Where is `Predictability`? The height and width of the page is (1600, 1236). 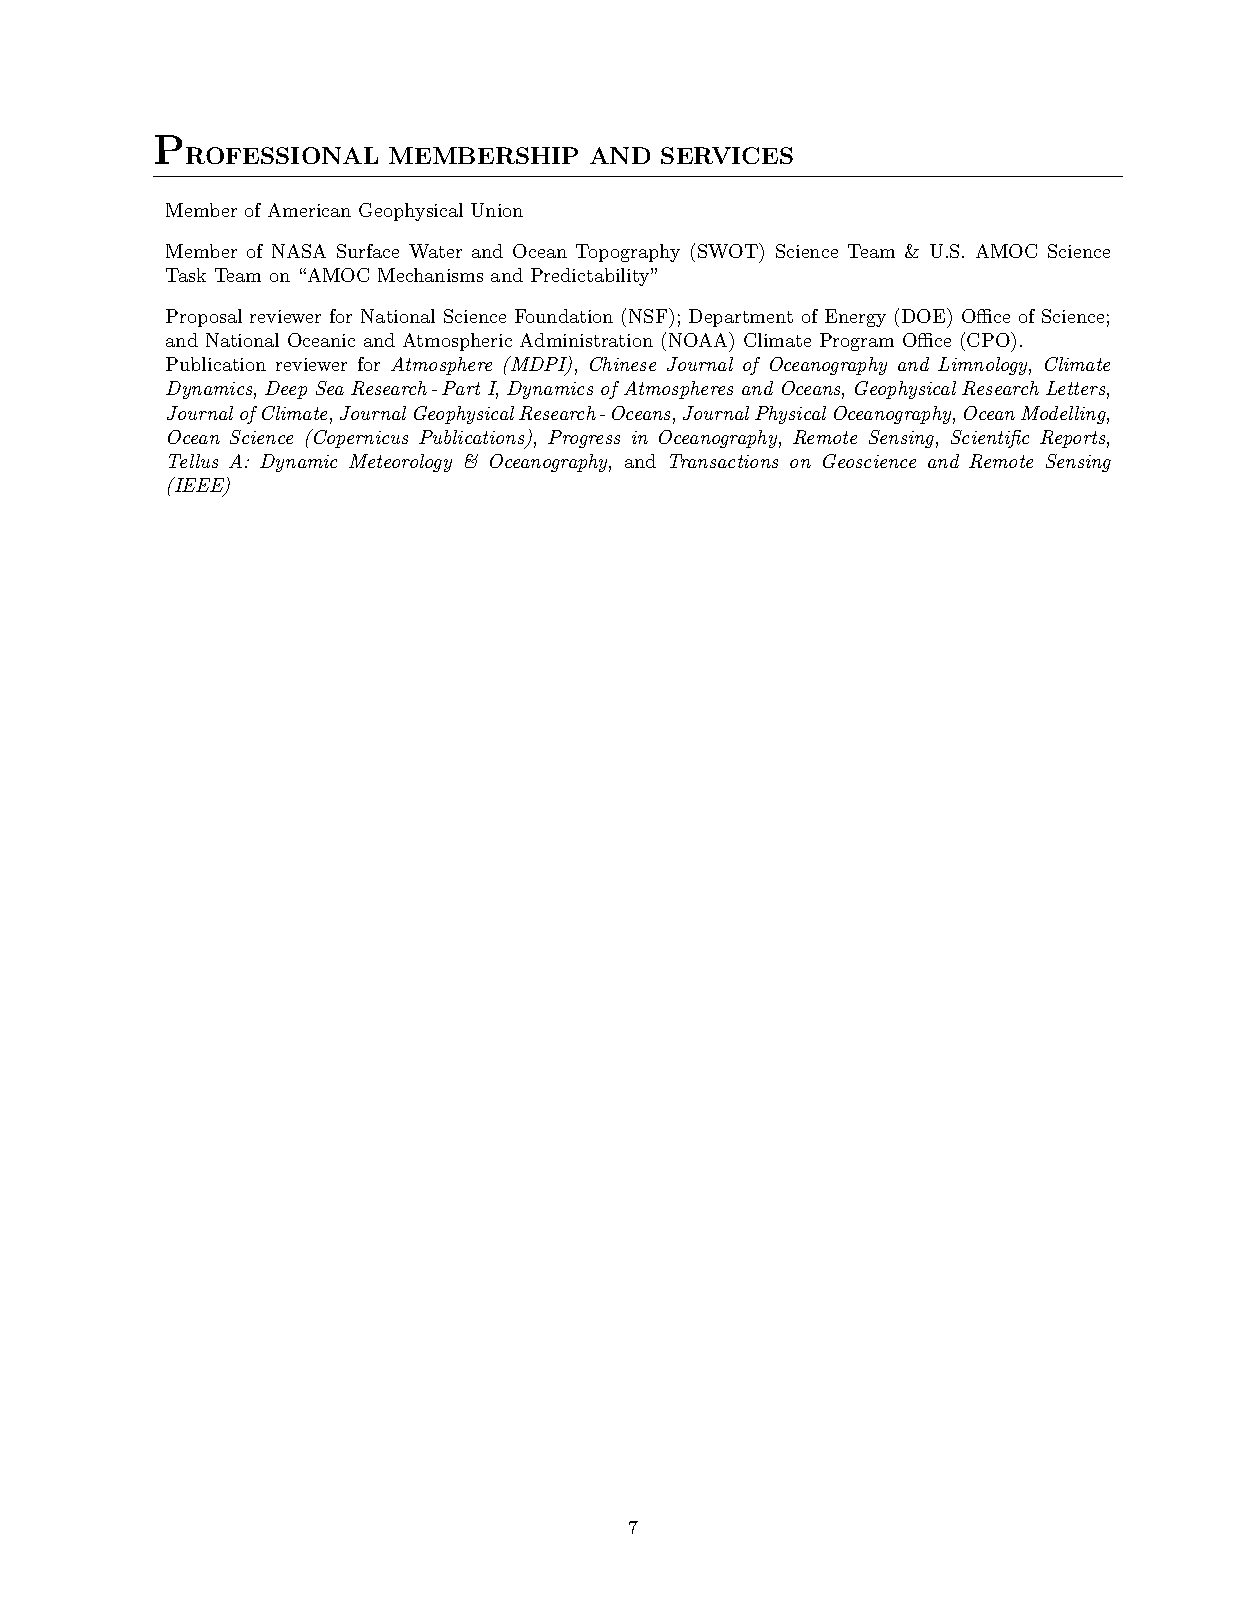 Predictability is located at coordinates (591, 277).
